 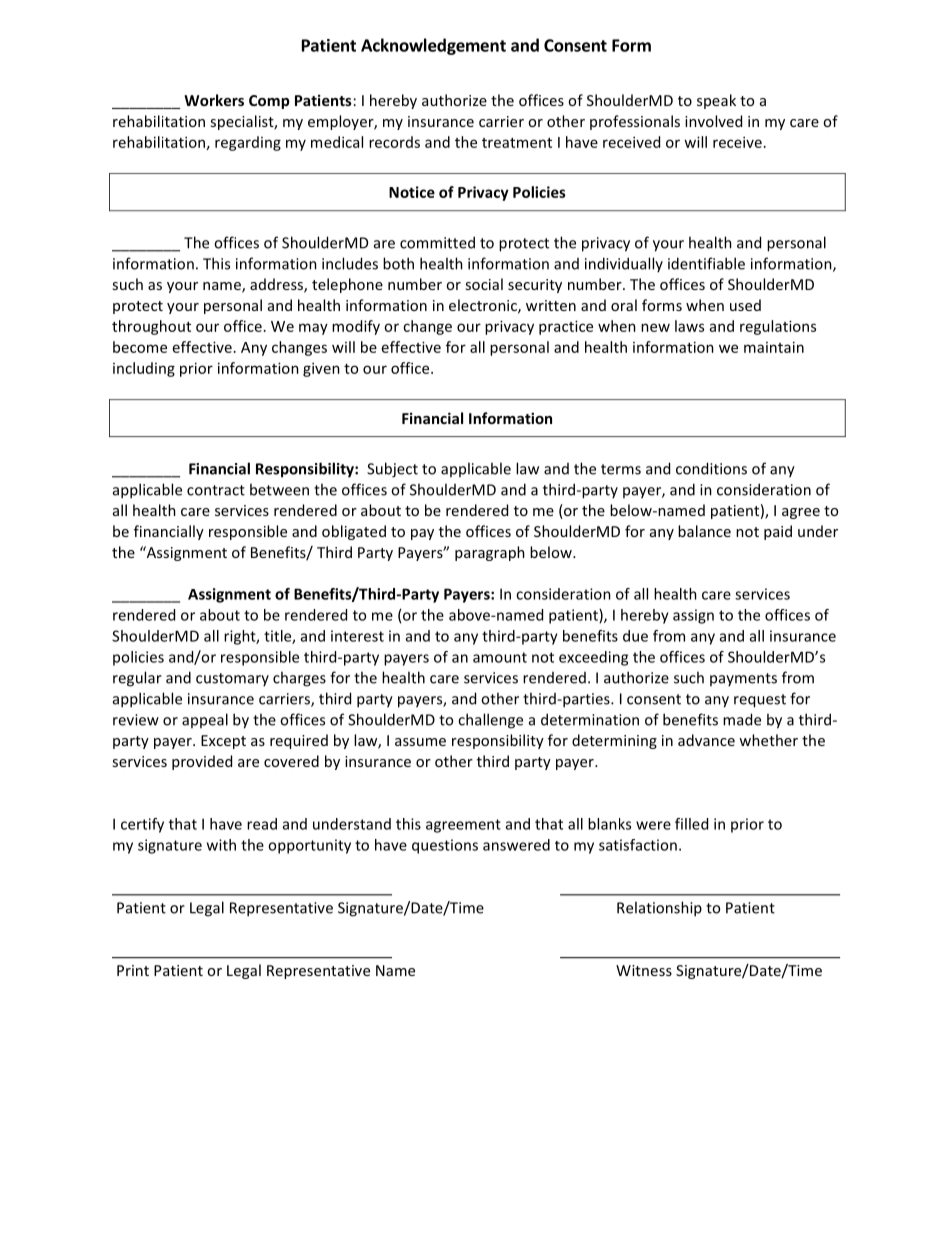 What do you see at coordinates (743, 679) in the screenshot?
I see `payments` at bounding box center [743, 679].
